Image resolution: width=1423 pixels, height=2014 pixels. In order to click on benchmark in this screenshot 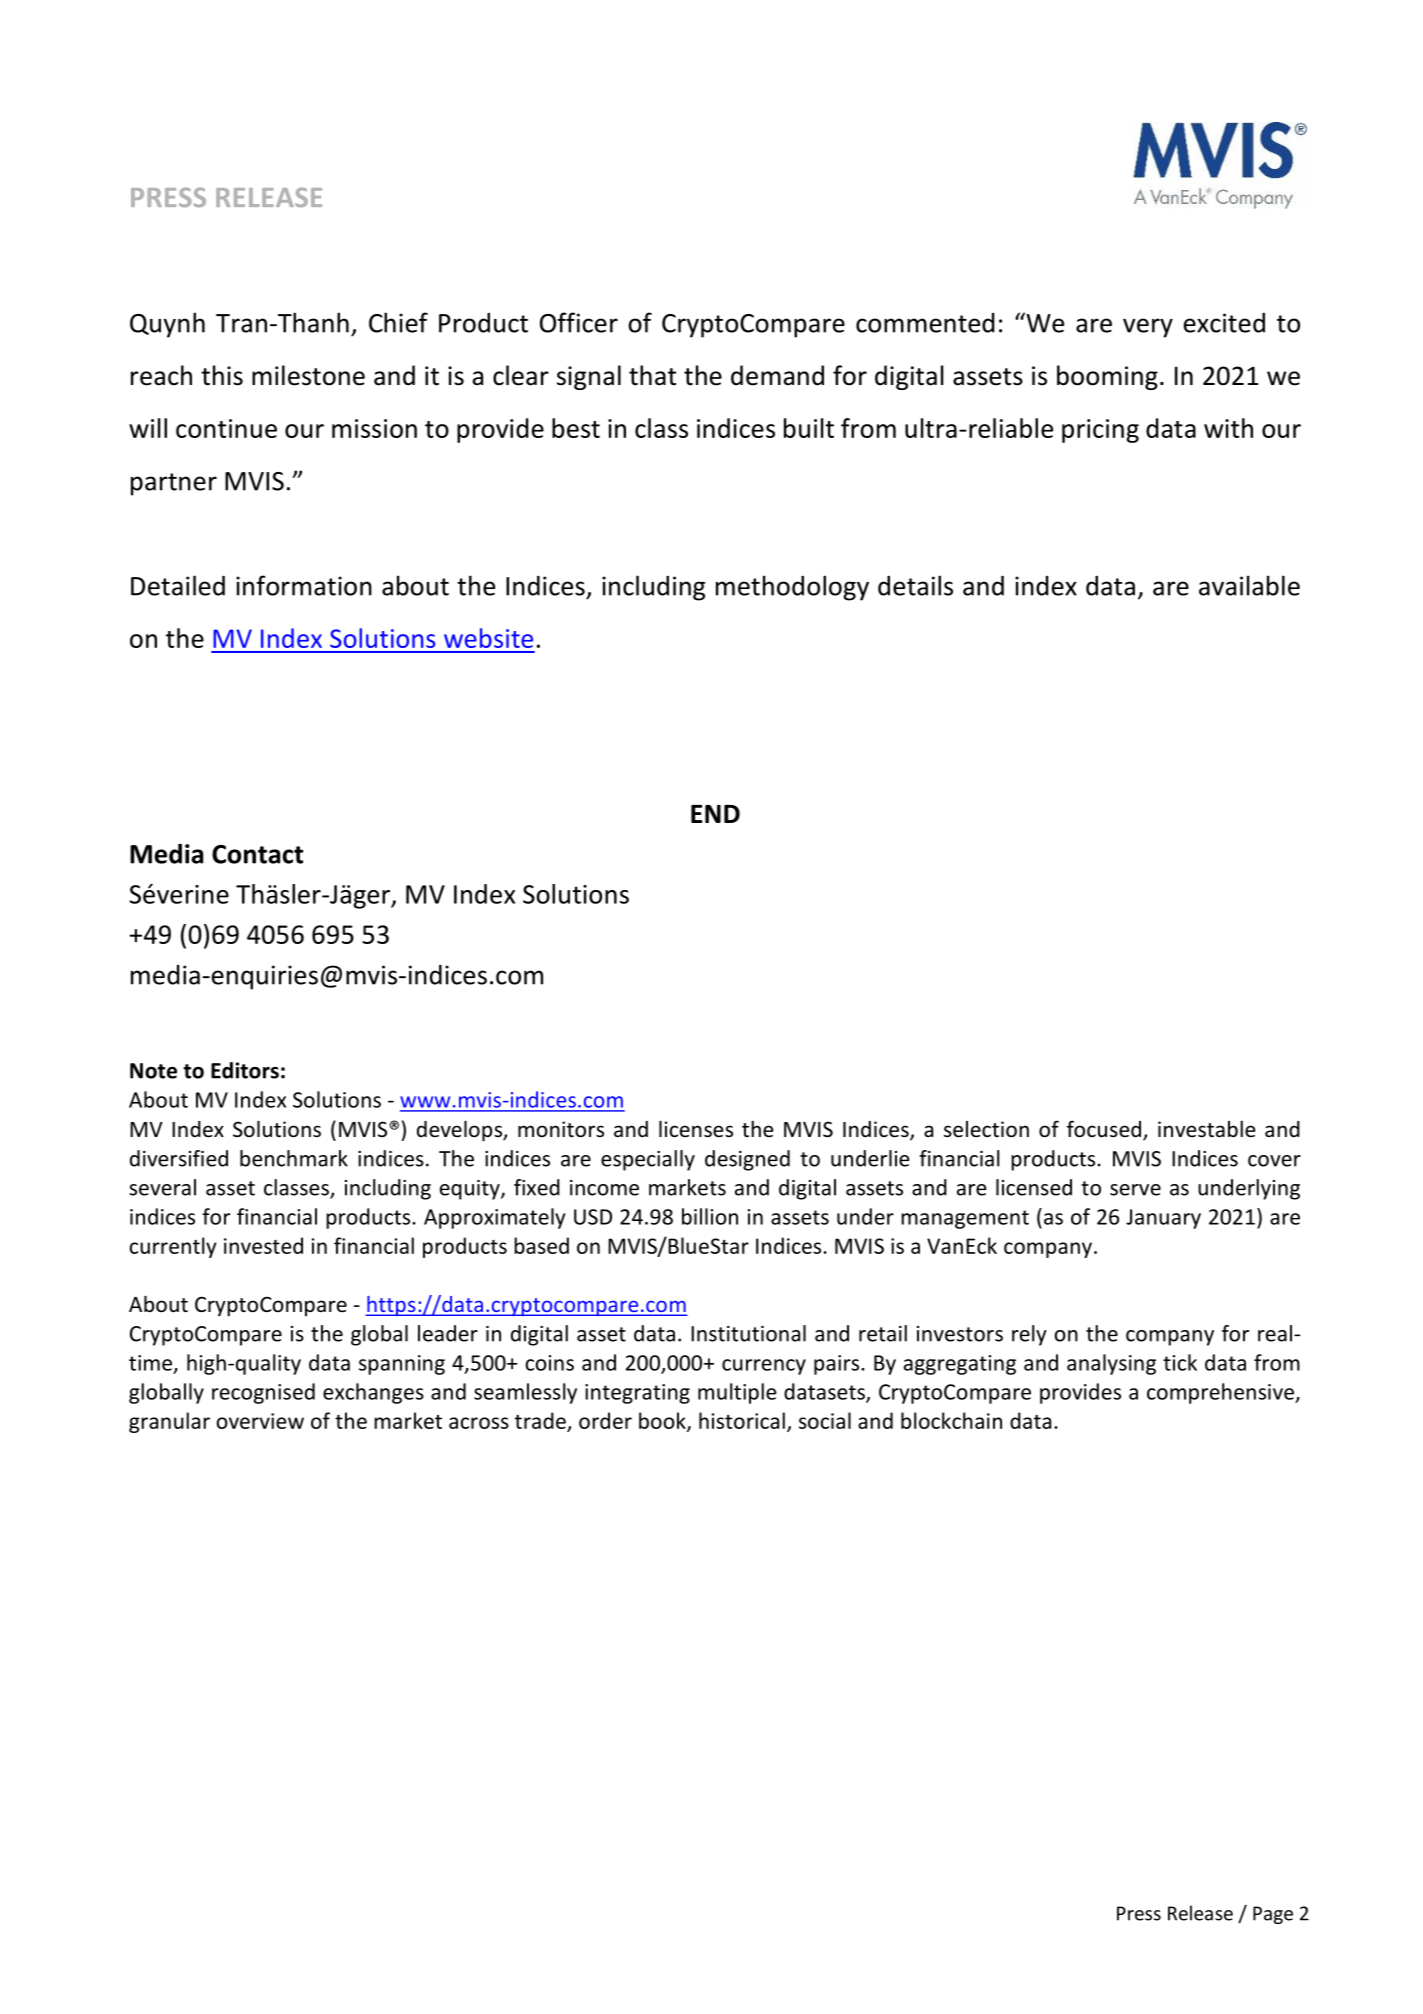, I will do `click(294, 1158)`.
